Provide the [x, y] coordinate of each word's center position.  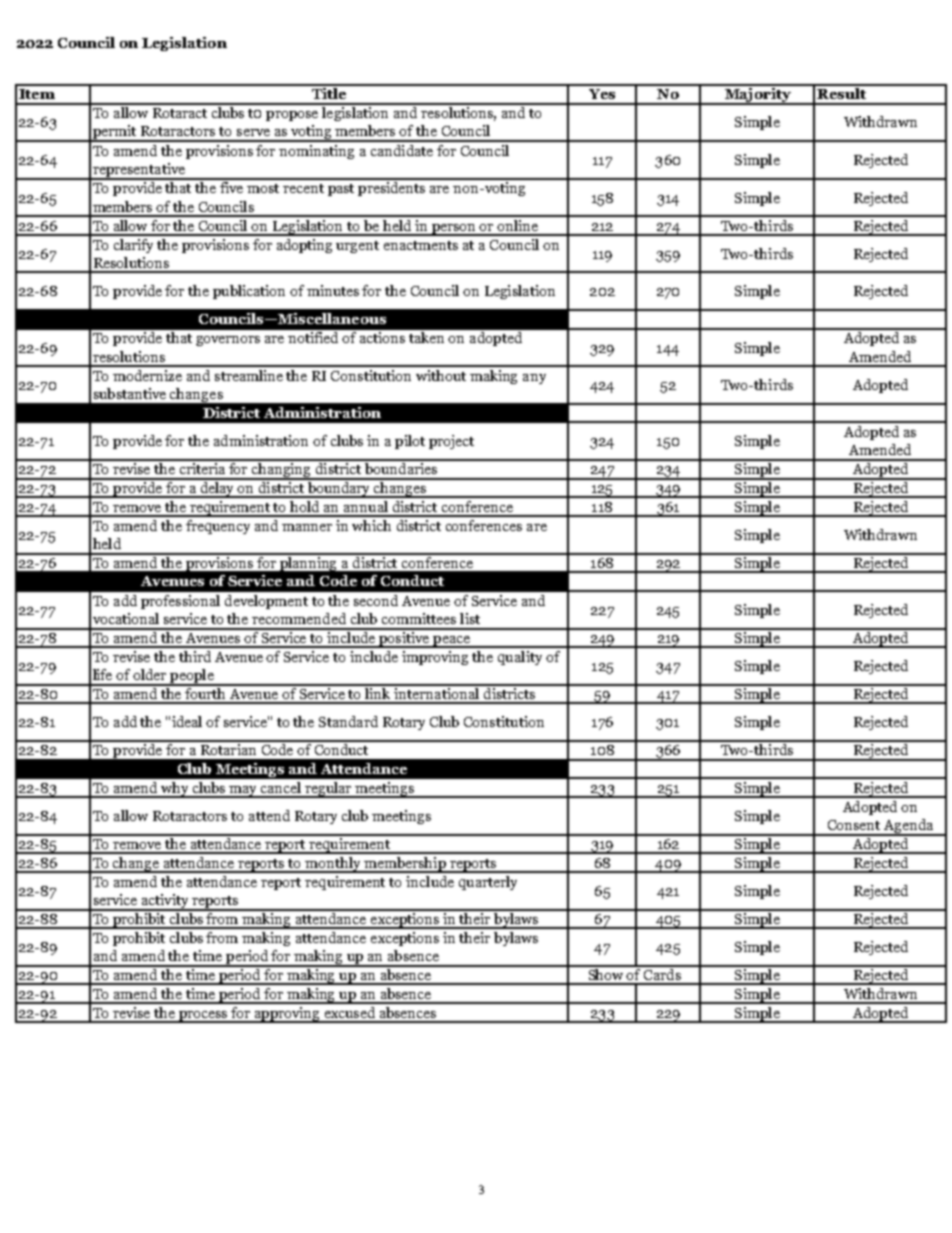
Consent [854, 825]
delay [217, 488]
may [243, 792]
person [453, 230]
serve [253, 132]
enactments [421, 245]
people [192, 677]
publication [249, 292]
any [534, 379]
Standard [348, 721]
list [470, 618]
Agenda [909, 827]
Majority [757, 95]
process [203, 1017]
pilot [410, 442]
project [451, 442]
